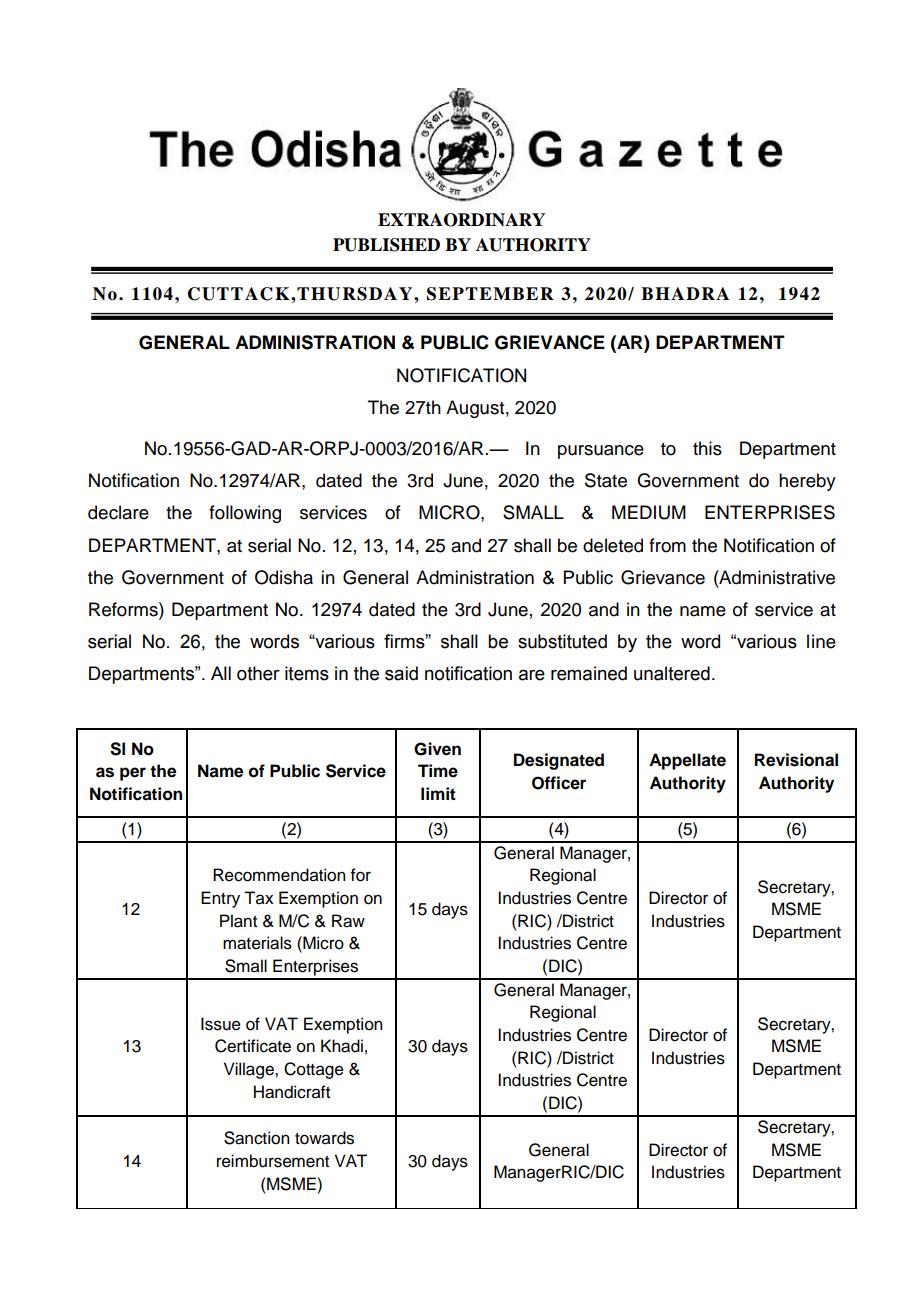  I want to click on SEPTEMBER, so click(490, 294).
